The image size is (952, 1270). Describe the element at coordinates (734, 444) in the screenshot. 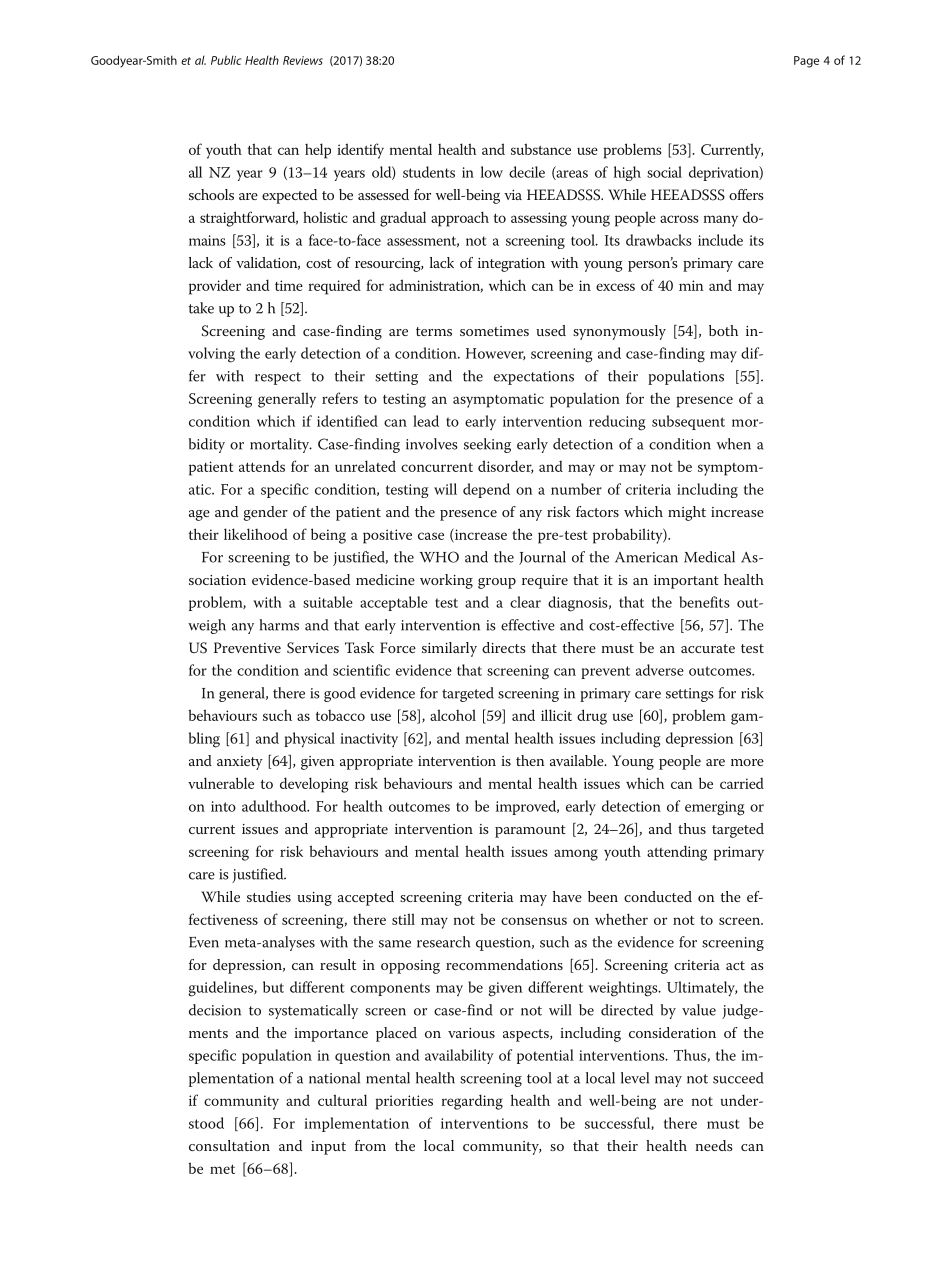

I see `when` at that location.
